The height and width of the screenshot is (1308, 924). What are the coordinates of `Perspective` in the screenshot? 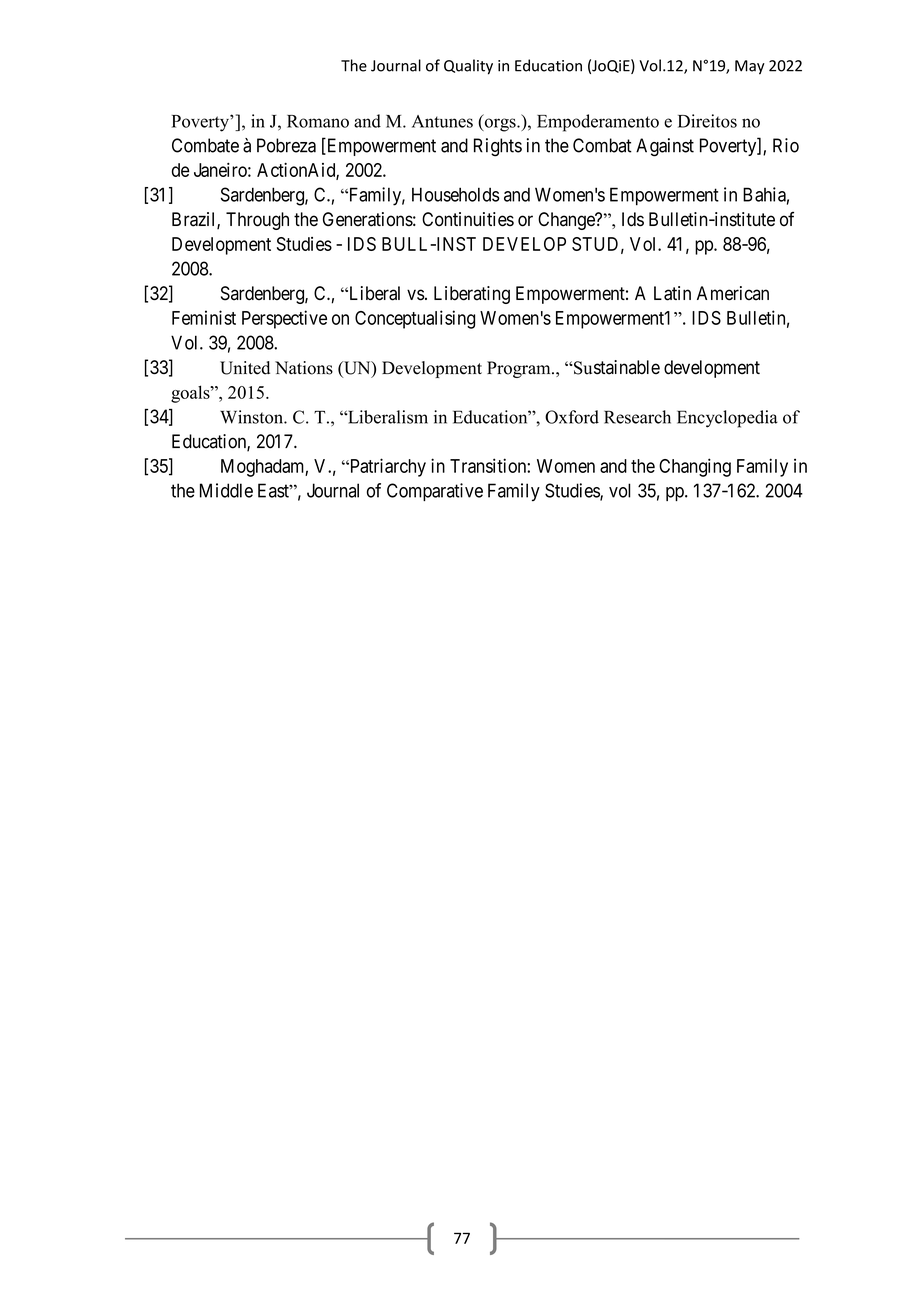 It's located at (284, 319).
